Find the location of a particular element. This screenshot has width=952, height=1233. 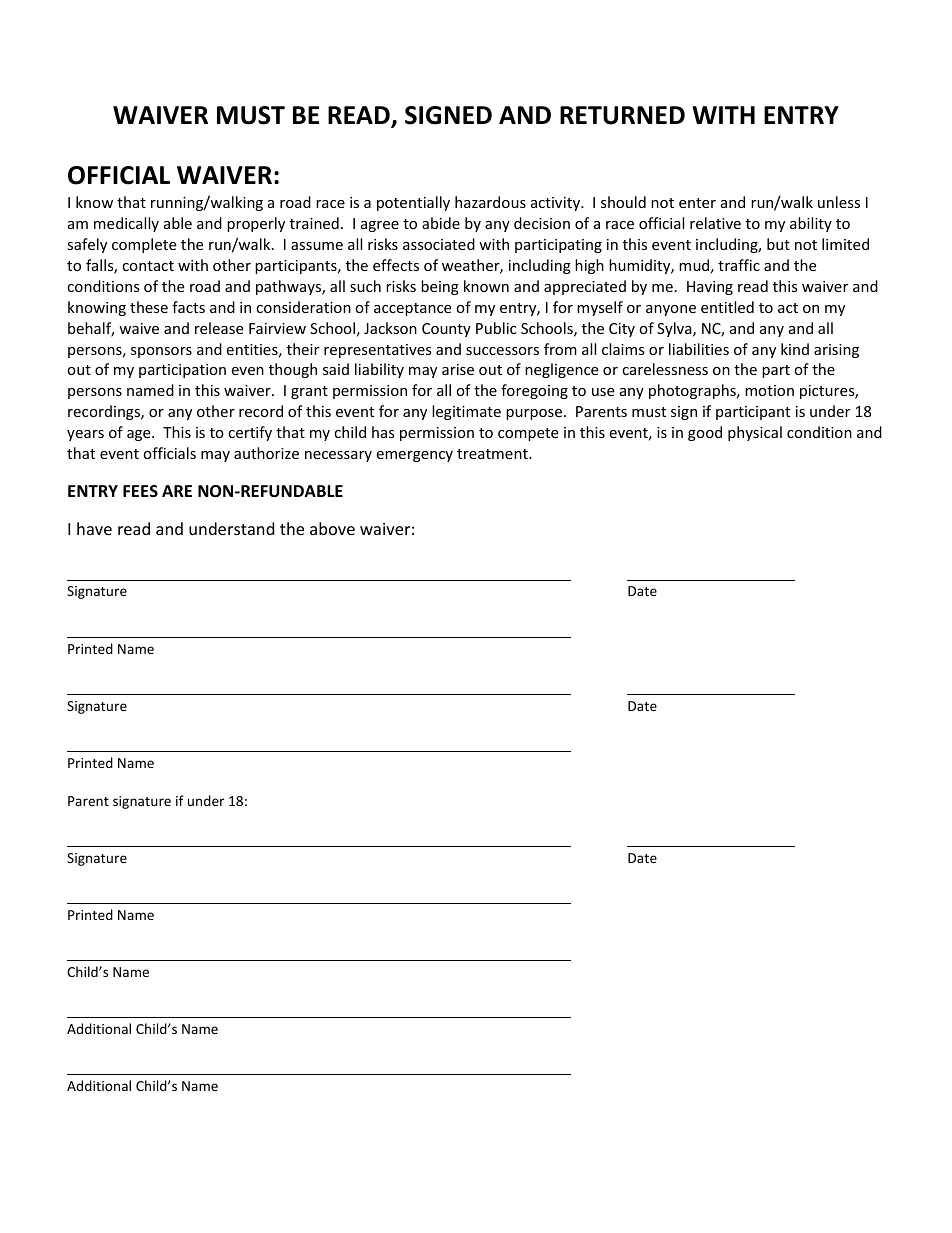

good is located at coordinates (705, 433).
